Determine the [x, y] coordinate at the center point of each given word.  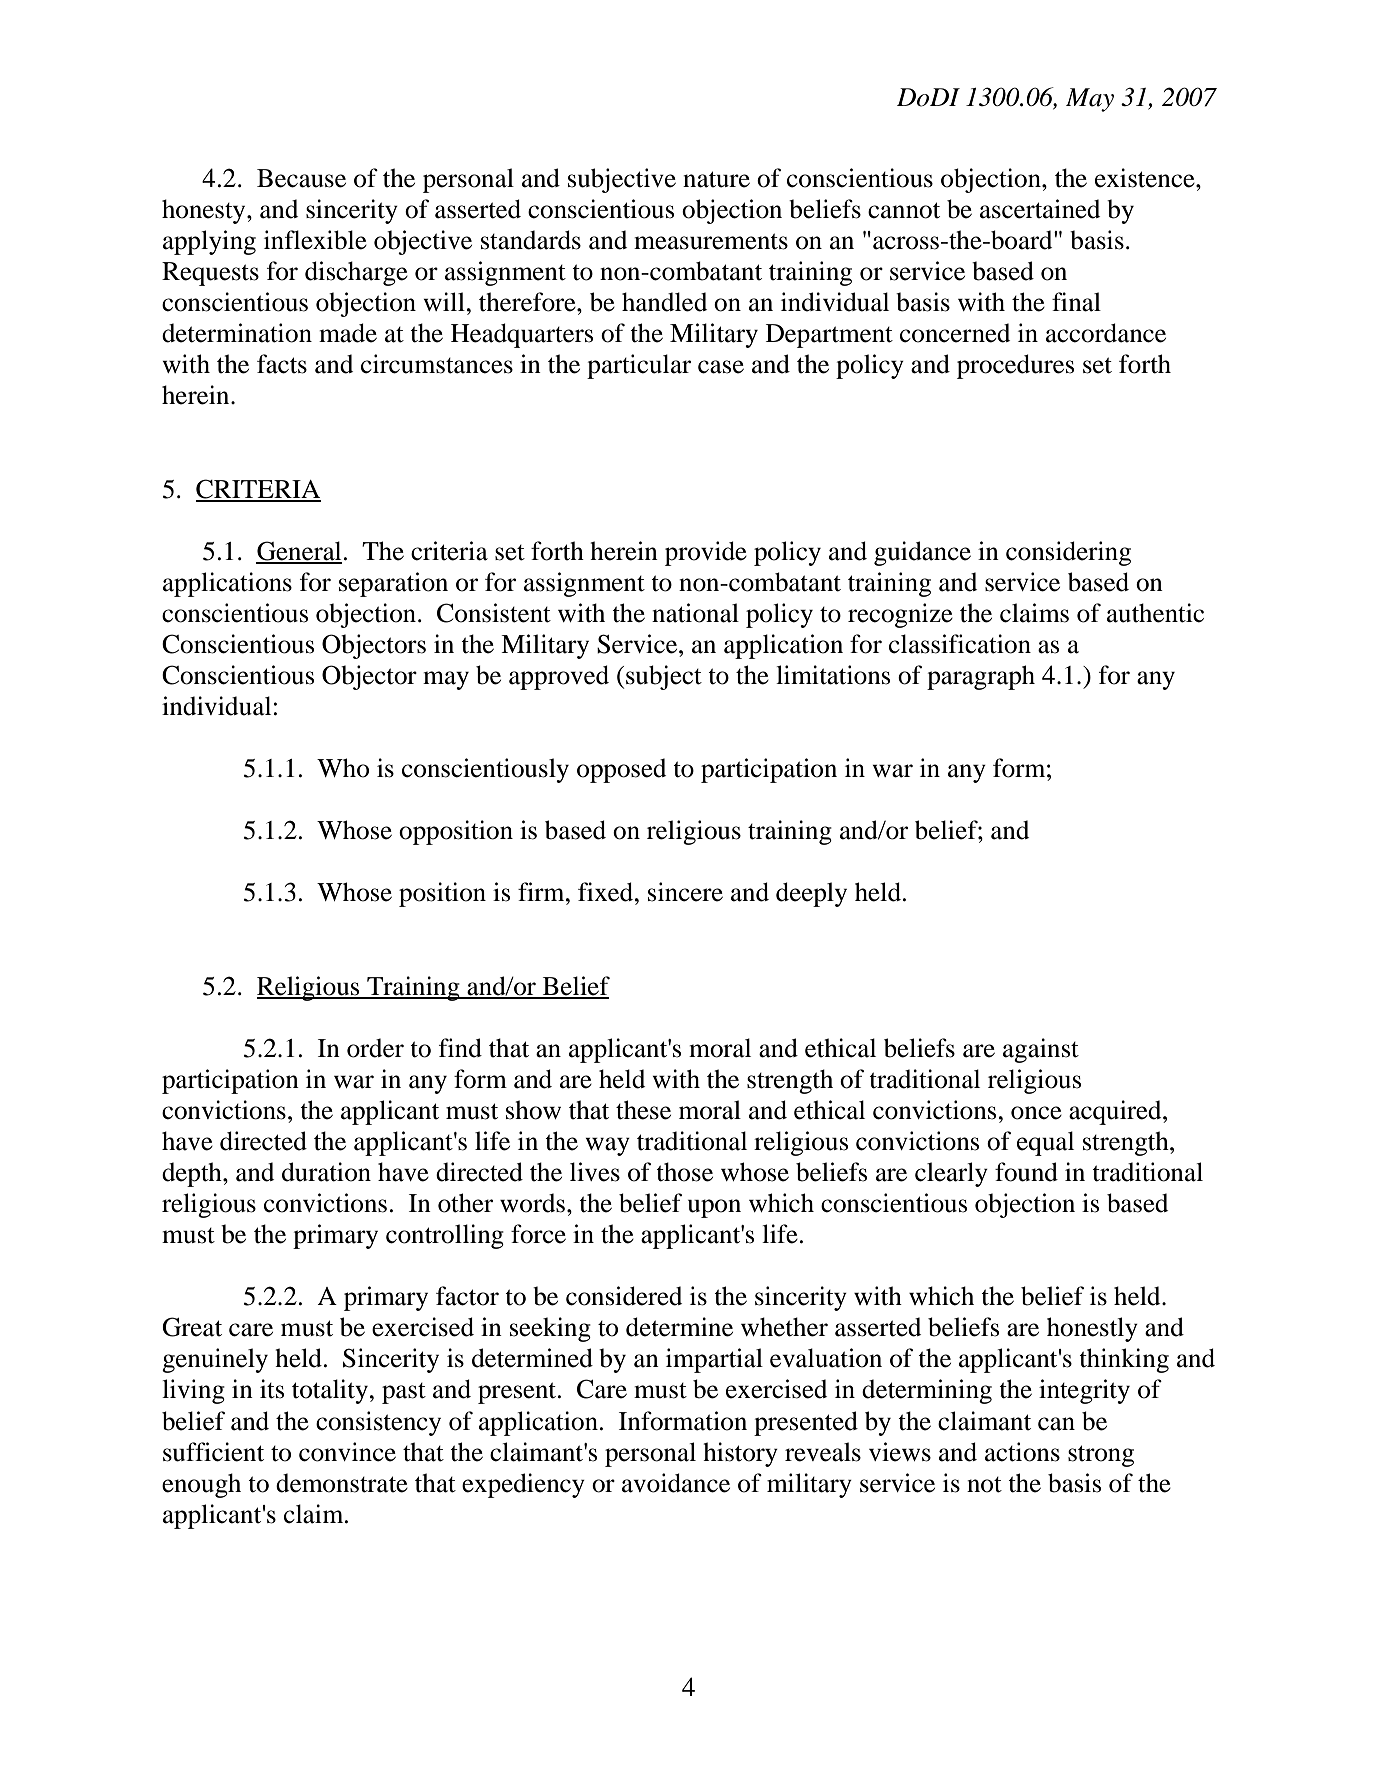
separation [393, 584]
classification [960, 644]
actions [1022, 1452]
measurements [711, 241]
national [695, 613]
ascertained [1040, 209]
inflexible [315, 240]
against [1041, 1050]
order [375, 1048]
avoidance [676, 1483]
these [643, 1110]
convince [347, 1452]
